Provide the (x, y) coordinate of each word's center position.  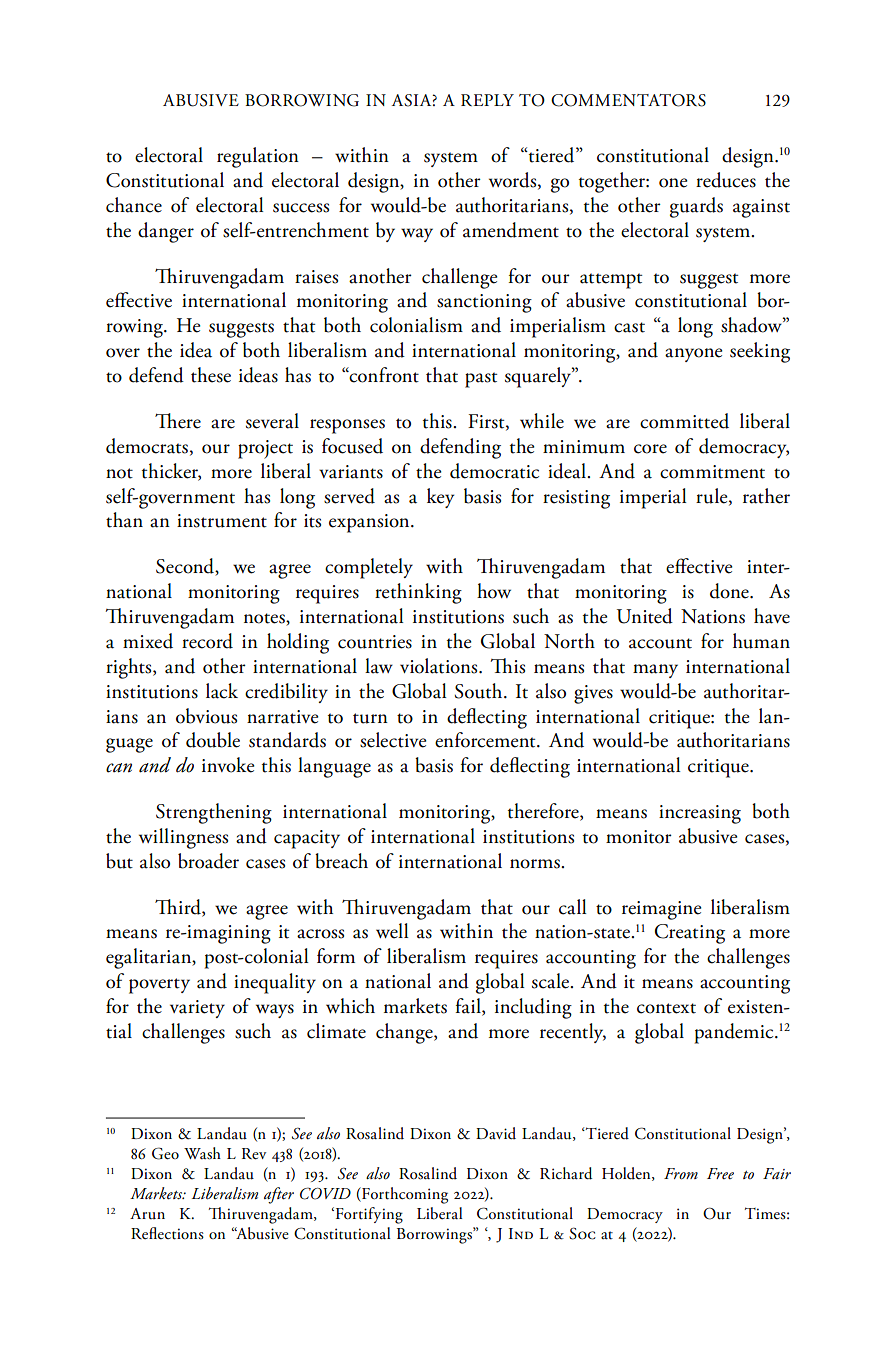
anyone (694, 355)
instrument (222, 521)
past (481, 380)
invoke (228, 765)
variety (197, 1009)
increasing (700, 814)
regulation (258, 157)
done (730, 591)
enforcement (486, 740)
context (666, 1008)
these (211, 375)
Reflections (167, 1233)
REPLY (487, 100)
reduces (726, 180)
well (392, 931)
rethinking (418, 593)
